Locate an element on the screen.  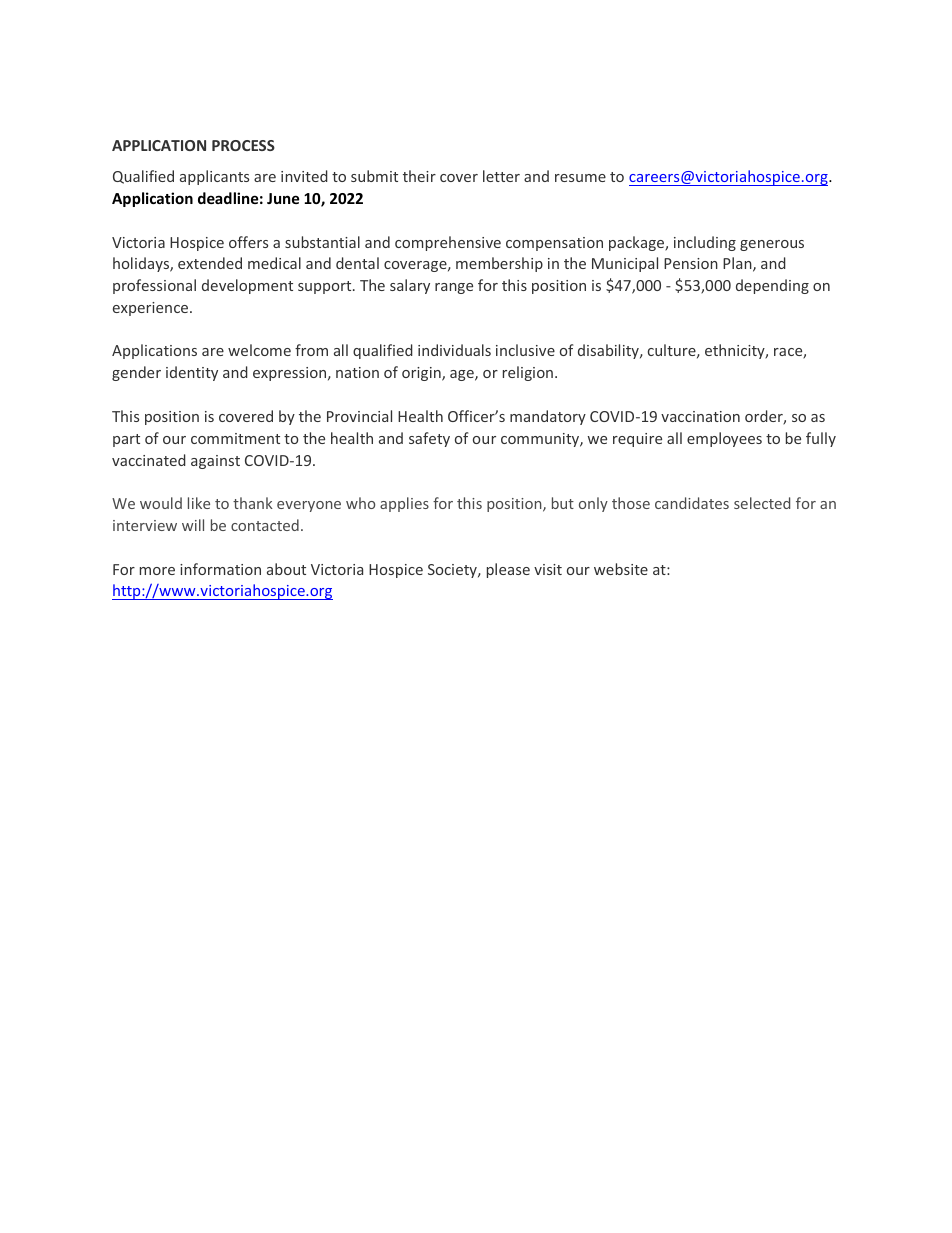
against is located at coordinates (215, 462).
